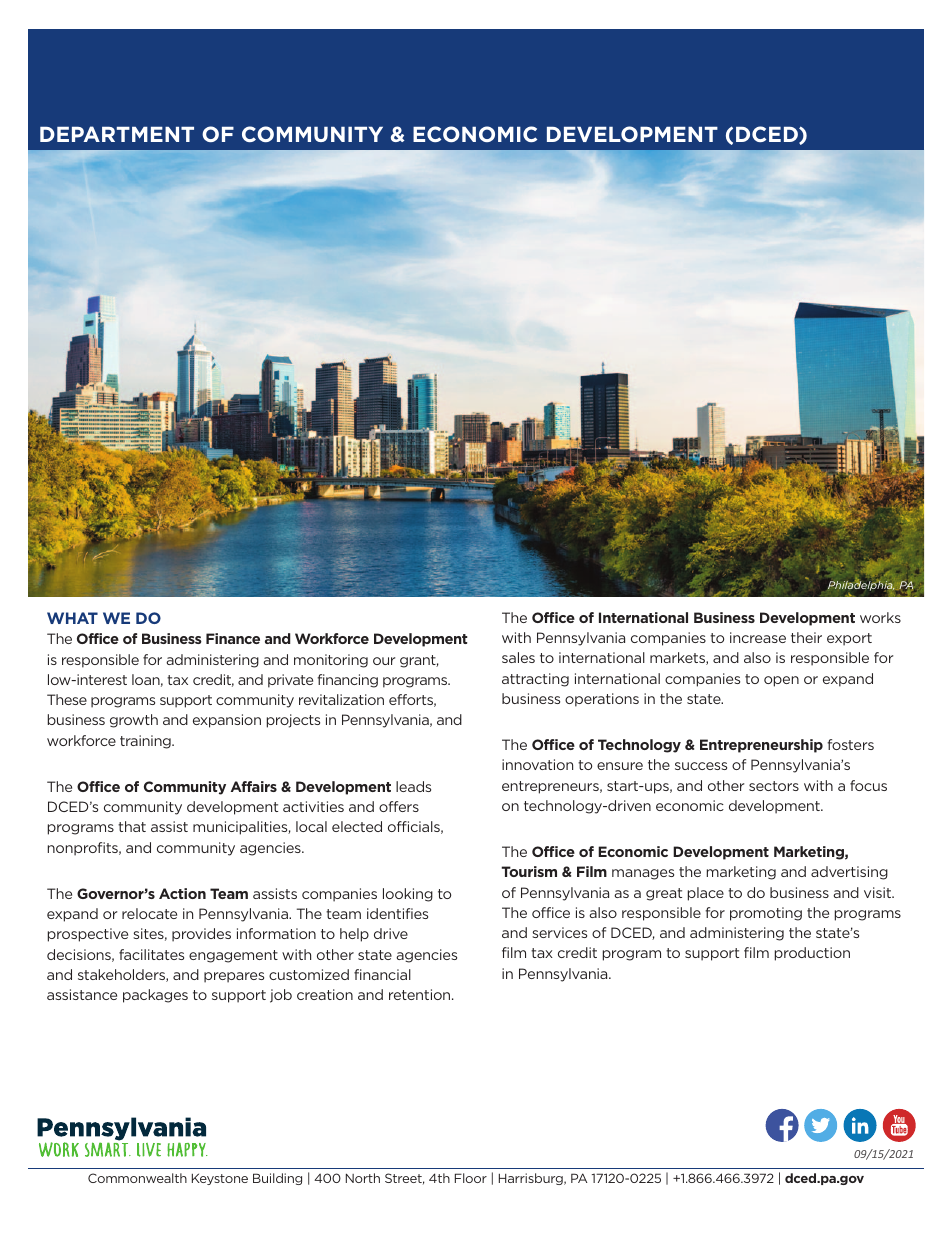 The height and width of the screenshot is (1233, 952). What do you see at coordinates (880, 617) in the screenshot?
I see `works` at bounding box center [880, 617].
